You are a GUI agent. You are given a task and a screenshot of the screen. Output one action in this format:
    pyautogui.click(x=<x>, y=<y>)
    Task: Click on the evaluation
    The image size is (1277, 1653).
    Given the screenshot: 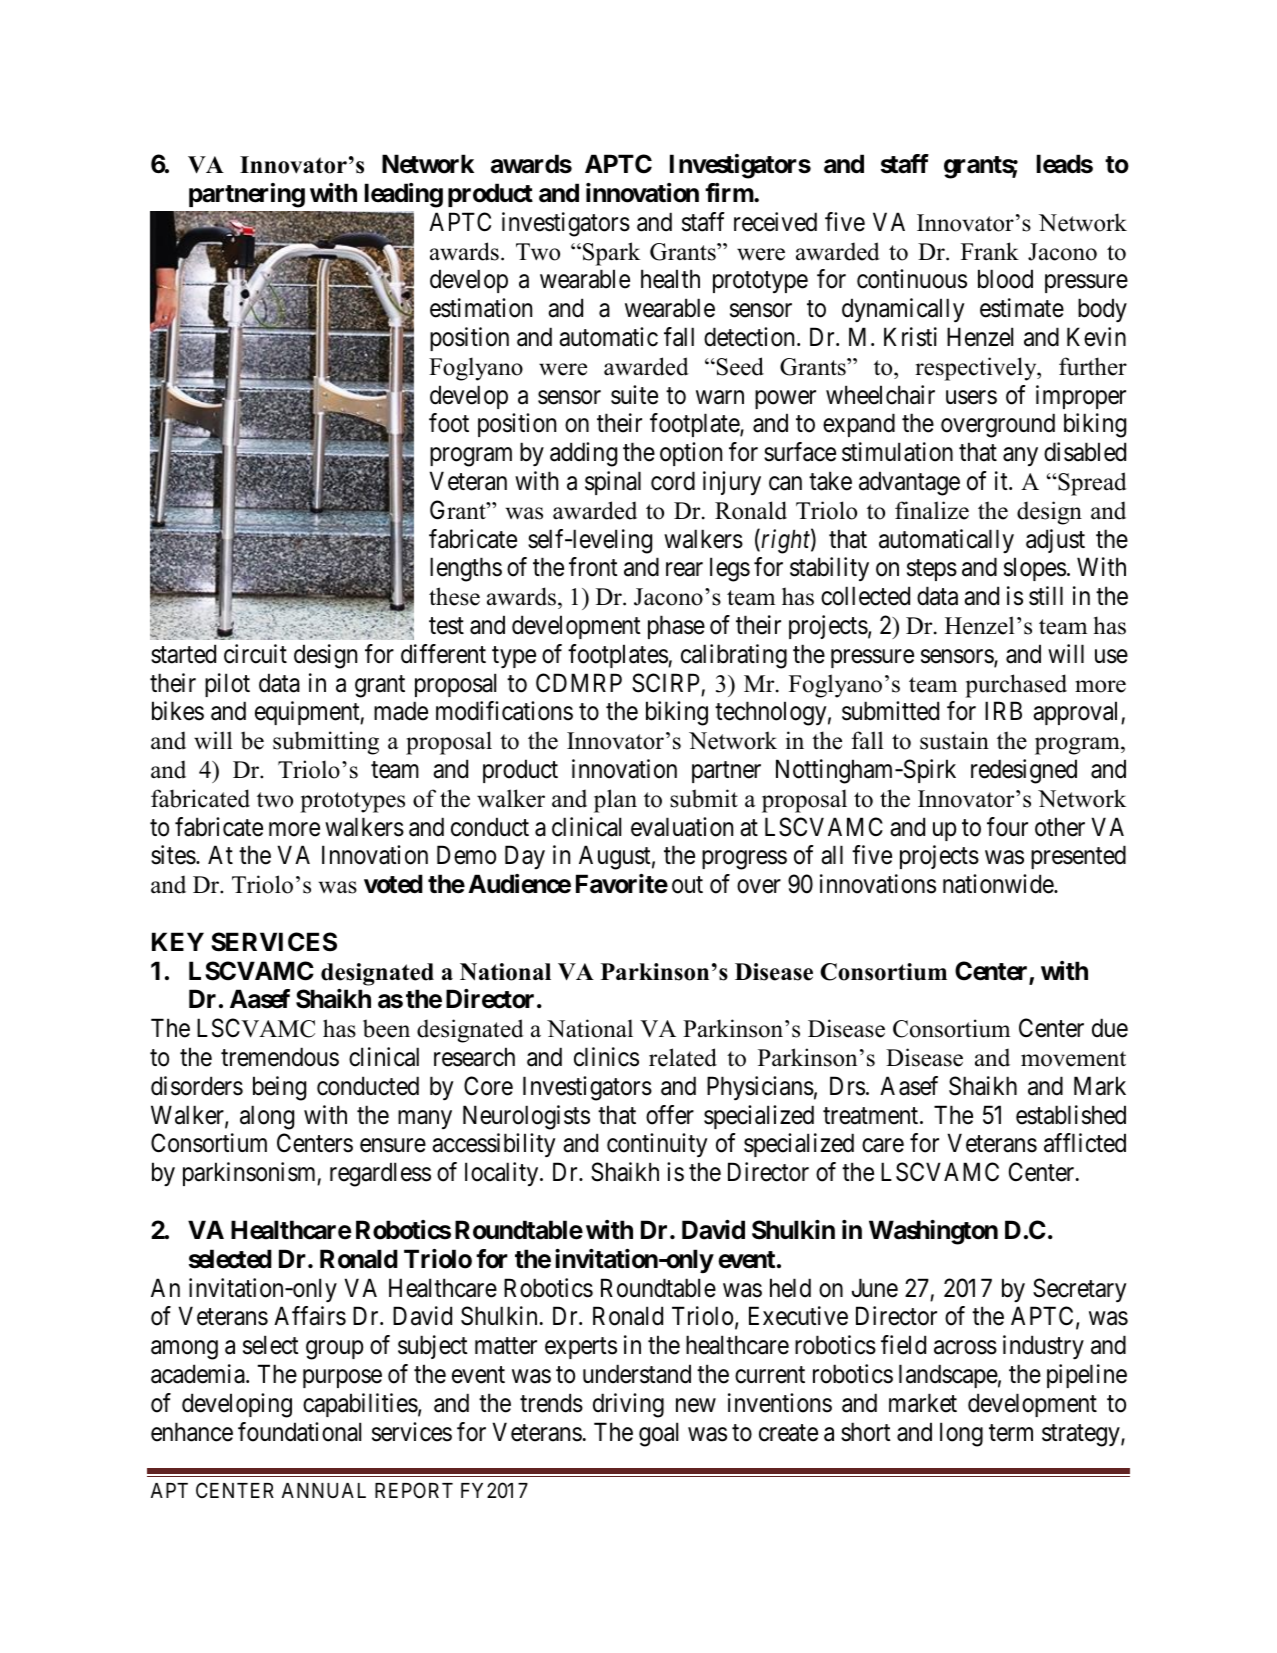 What is the action you would take?
    pyautogui.click(x=682, y=827)
